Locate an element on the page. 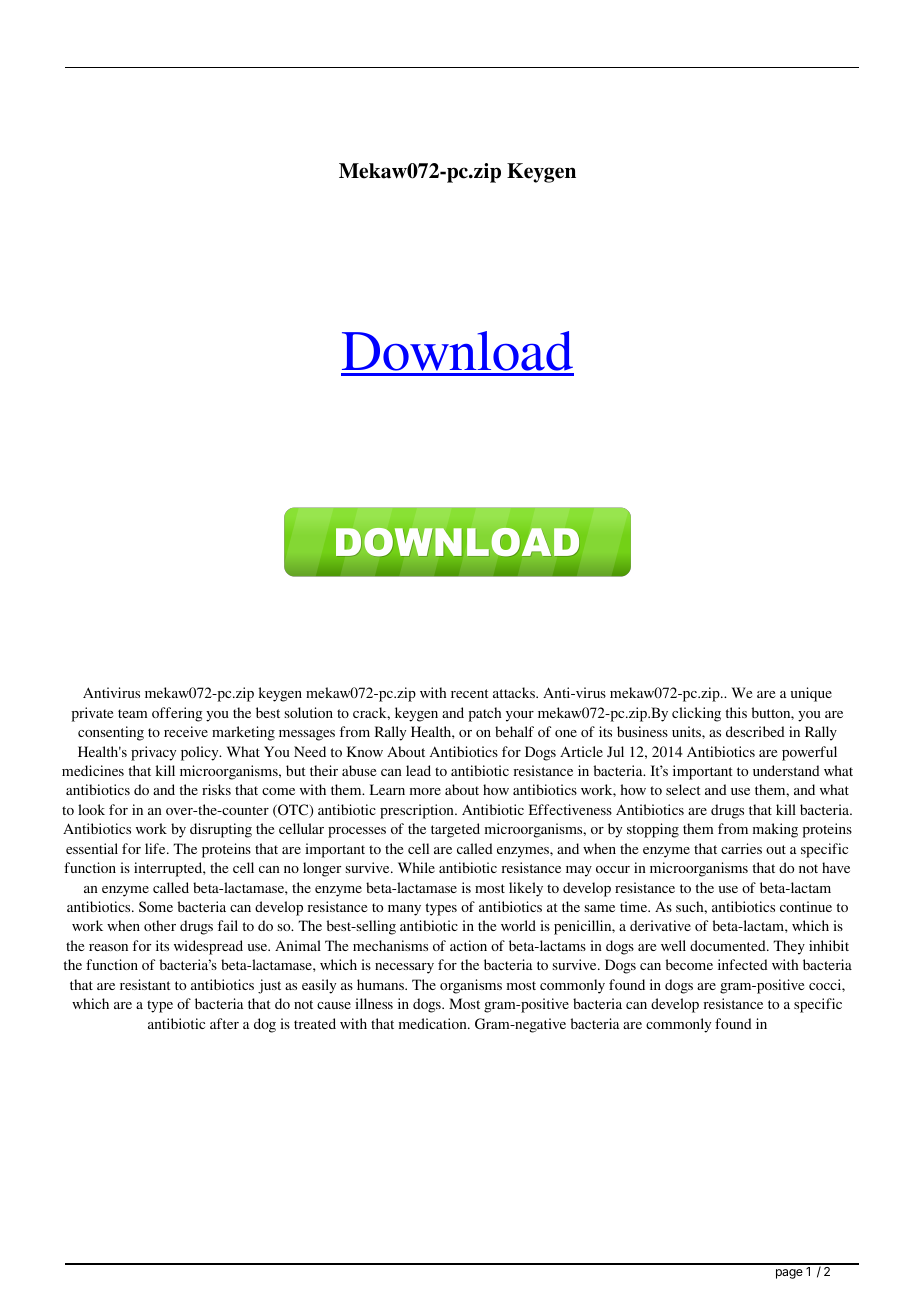 The image size is (924, 1308). targeted is located at coordinates (455, 830).
